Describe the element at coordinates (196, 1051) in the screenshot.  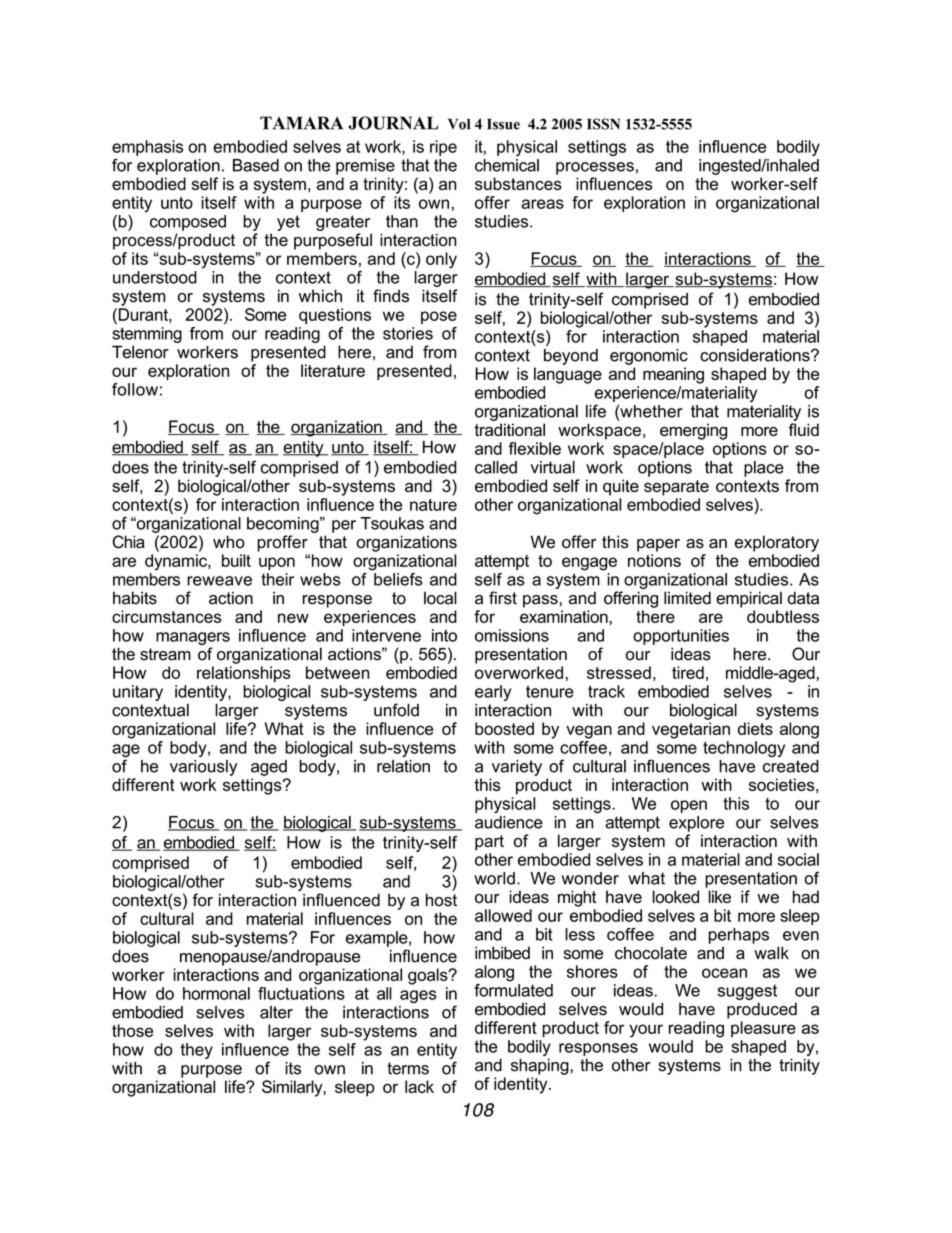
I see `they` at that location.
